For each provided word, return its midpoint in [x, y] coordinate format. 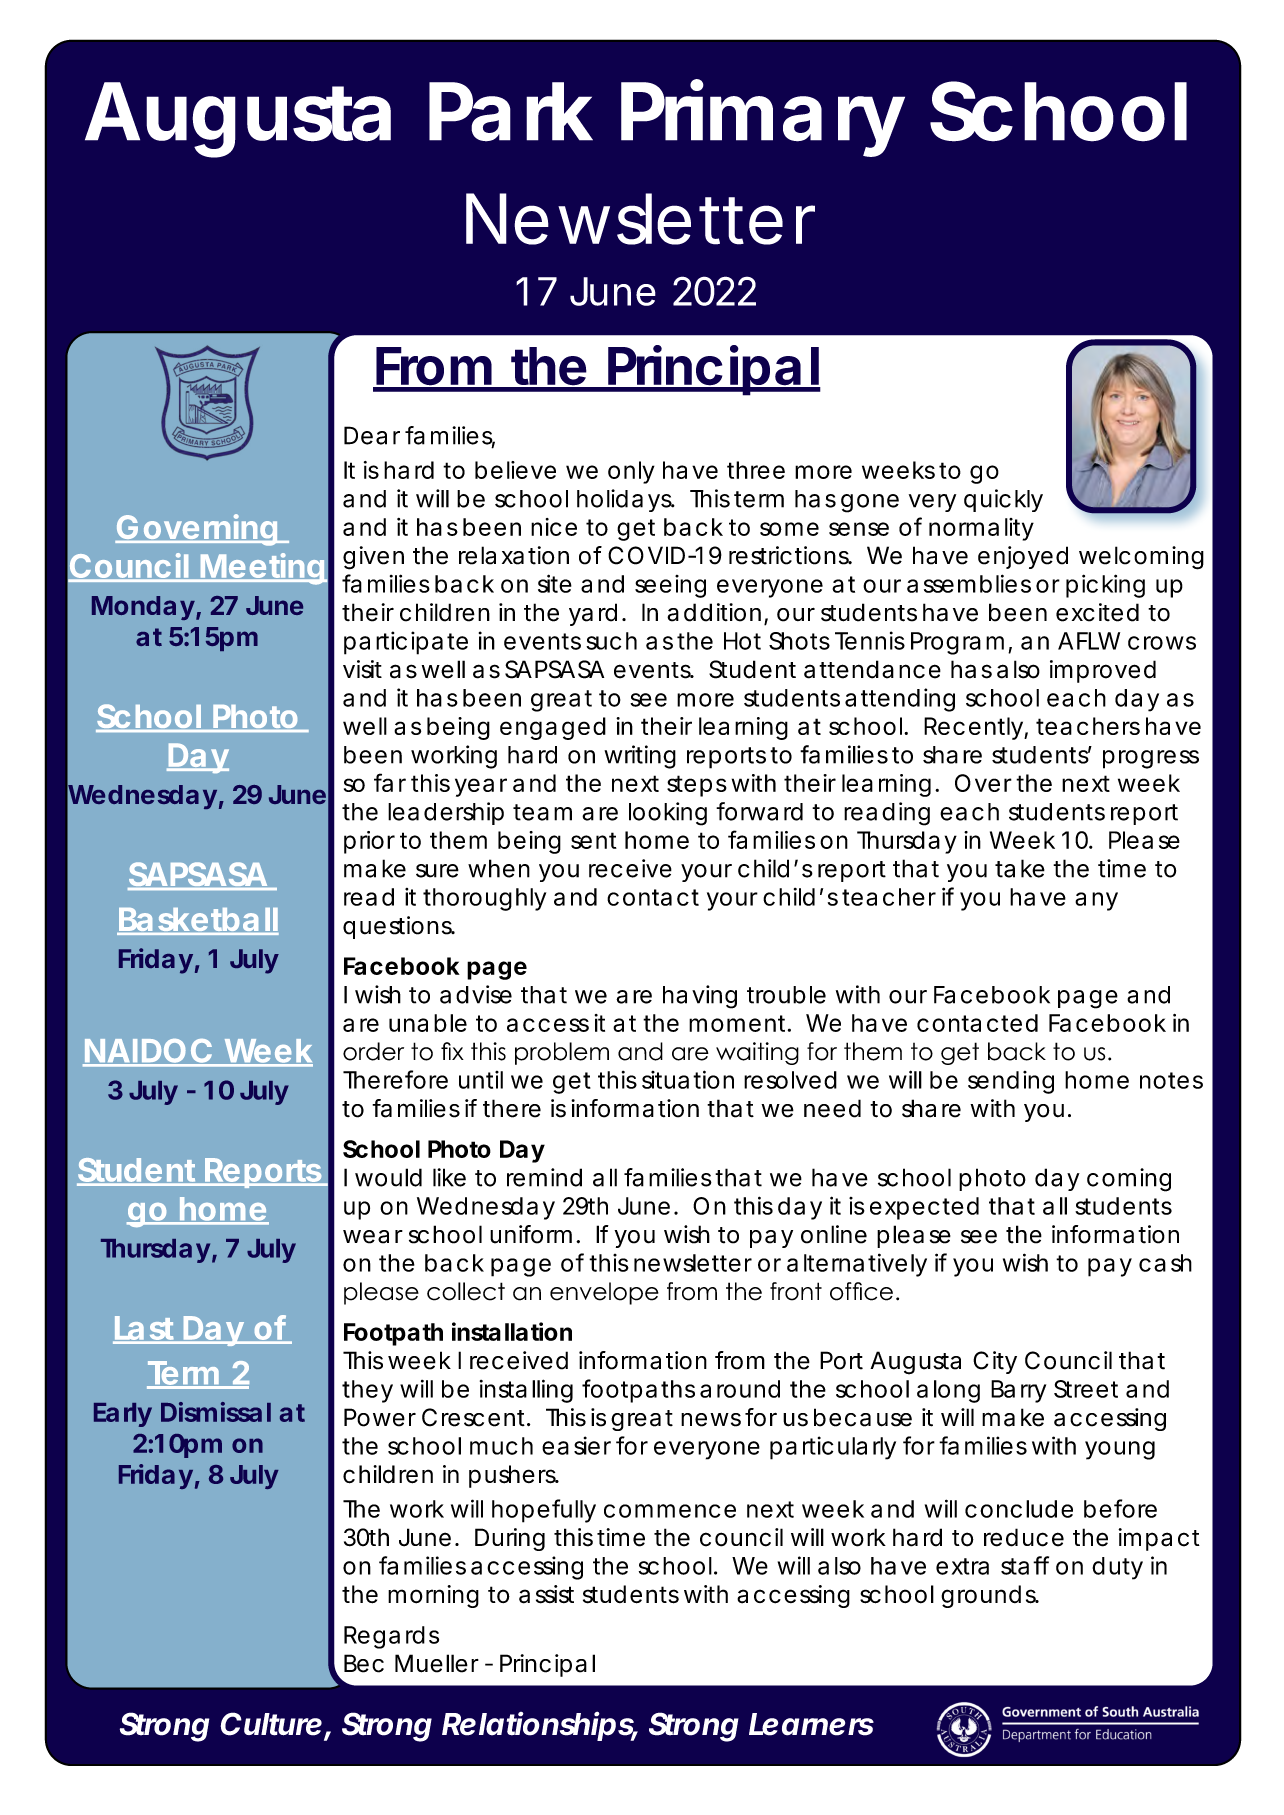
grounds [989, 1596]
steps [697, 786]
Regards [391, 1637]
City [995, 1362]
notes [1171, 1080]
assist [546, 1594]
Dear [372, 435]
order [373, 1051]
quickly [1003, 500]
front [796, 1291]
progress [1151, 759]
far [390, 782]
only [631, 472]
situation [688, 1079]
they [367, 1391]
